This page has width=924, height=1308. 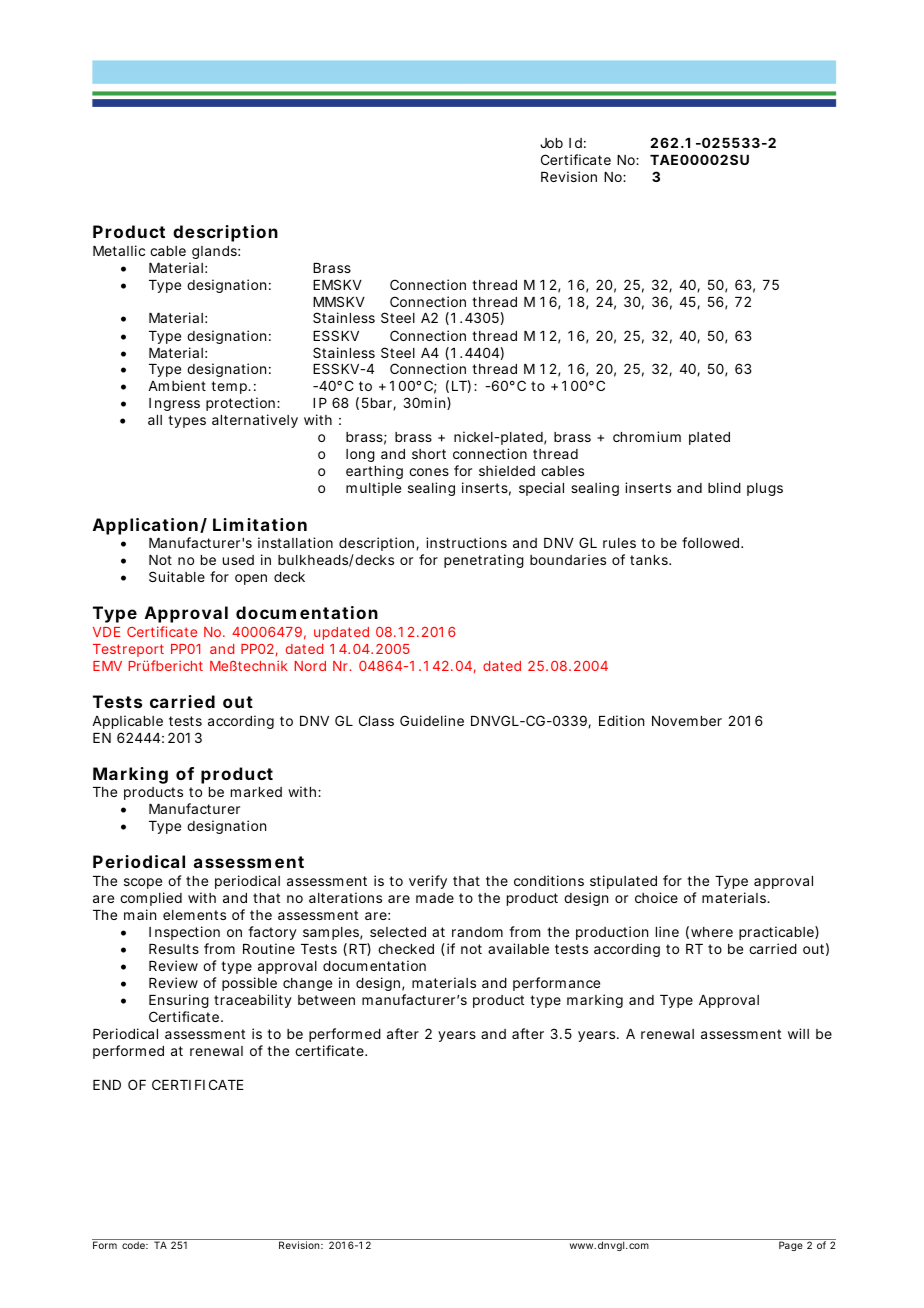 I want to click on verify, so click(x=428, y=882).
